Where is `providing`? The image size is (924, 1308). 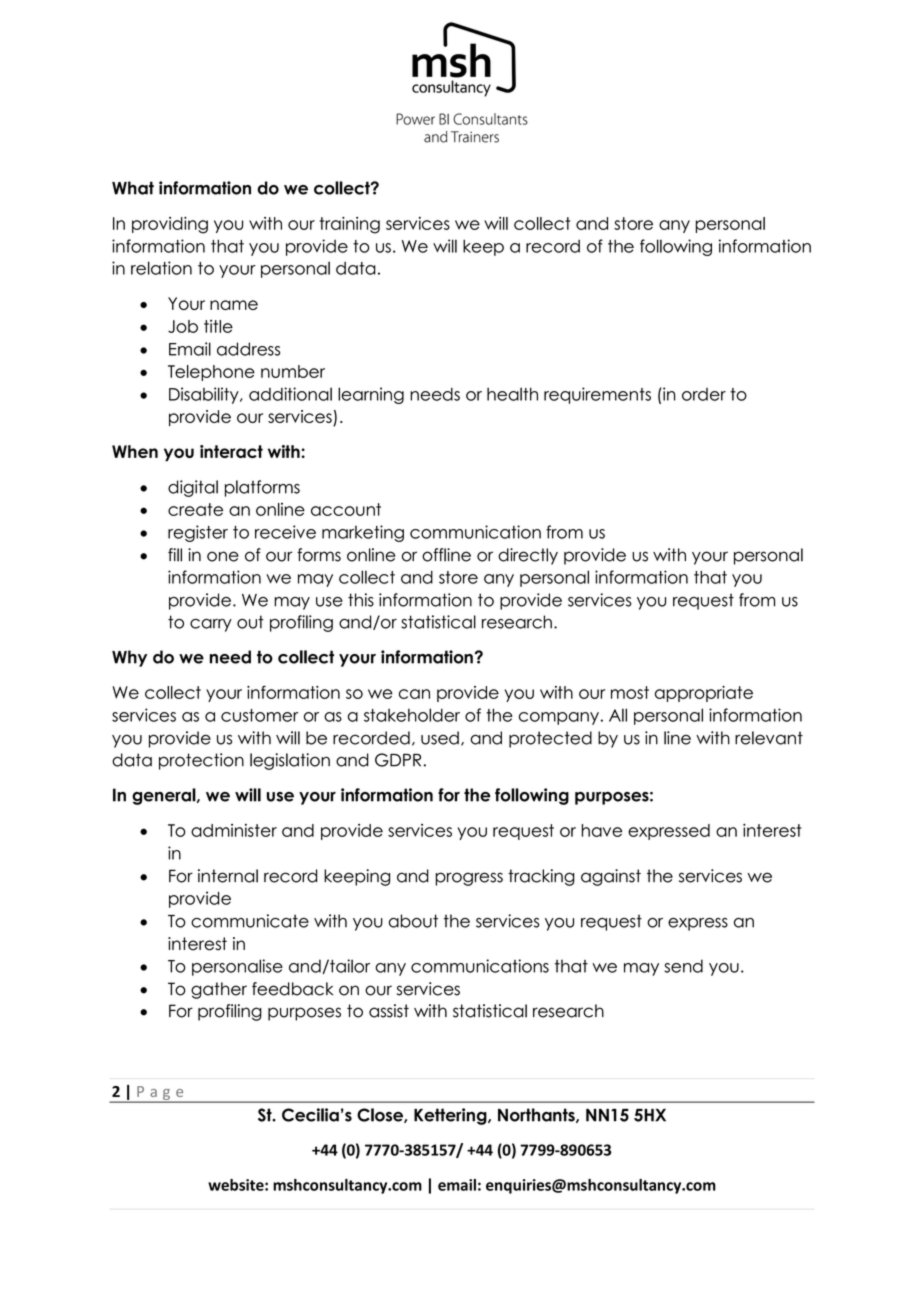
providing is located at coordinates (170, 225).
